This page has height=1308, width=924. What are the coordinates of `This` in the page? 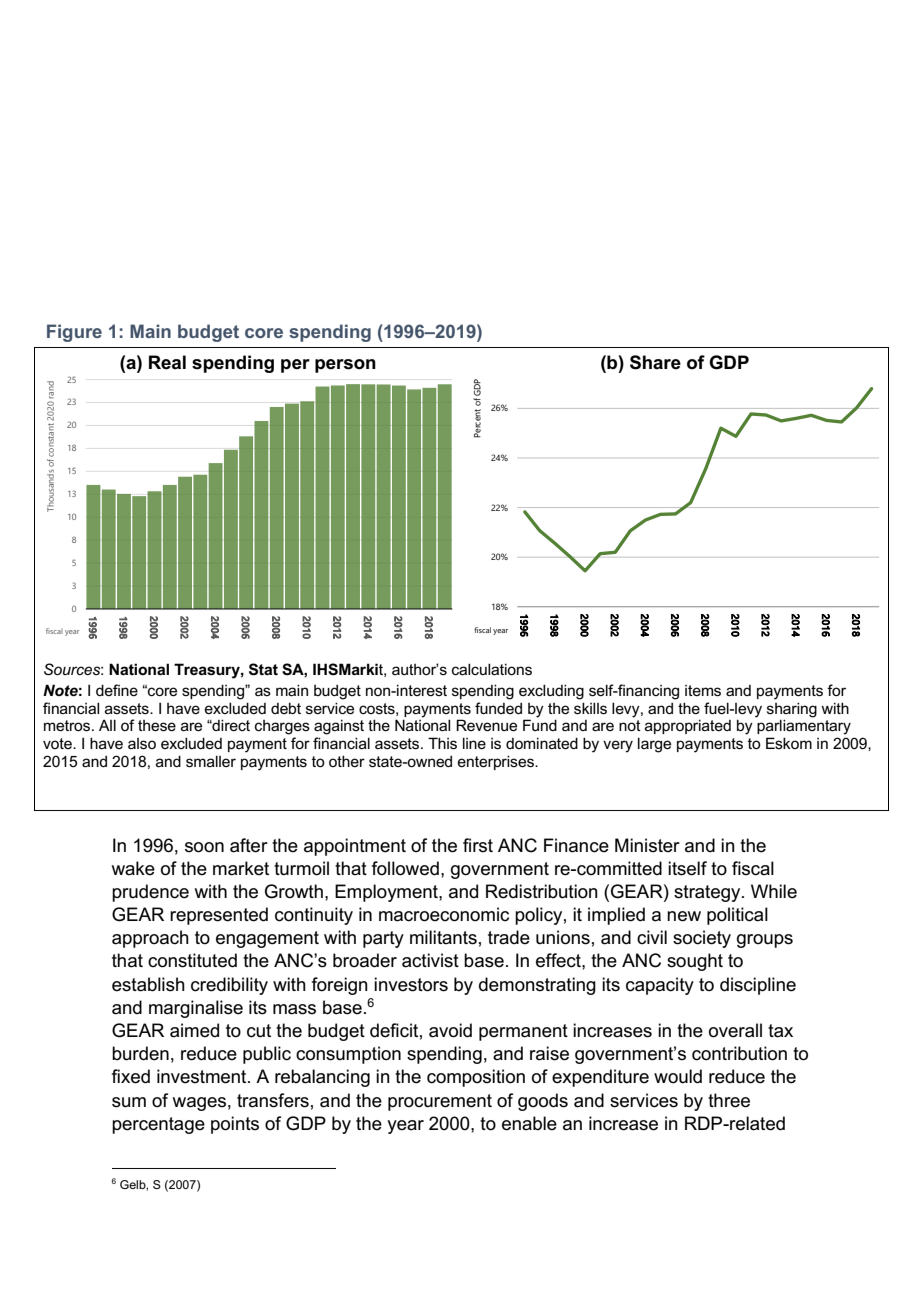 It's located at (442, 743).
